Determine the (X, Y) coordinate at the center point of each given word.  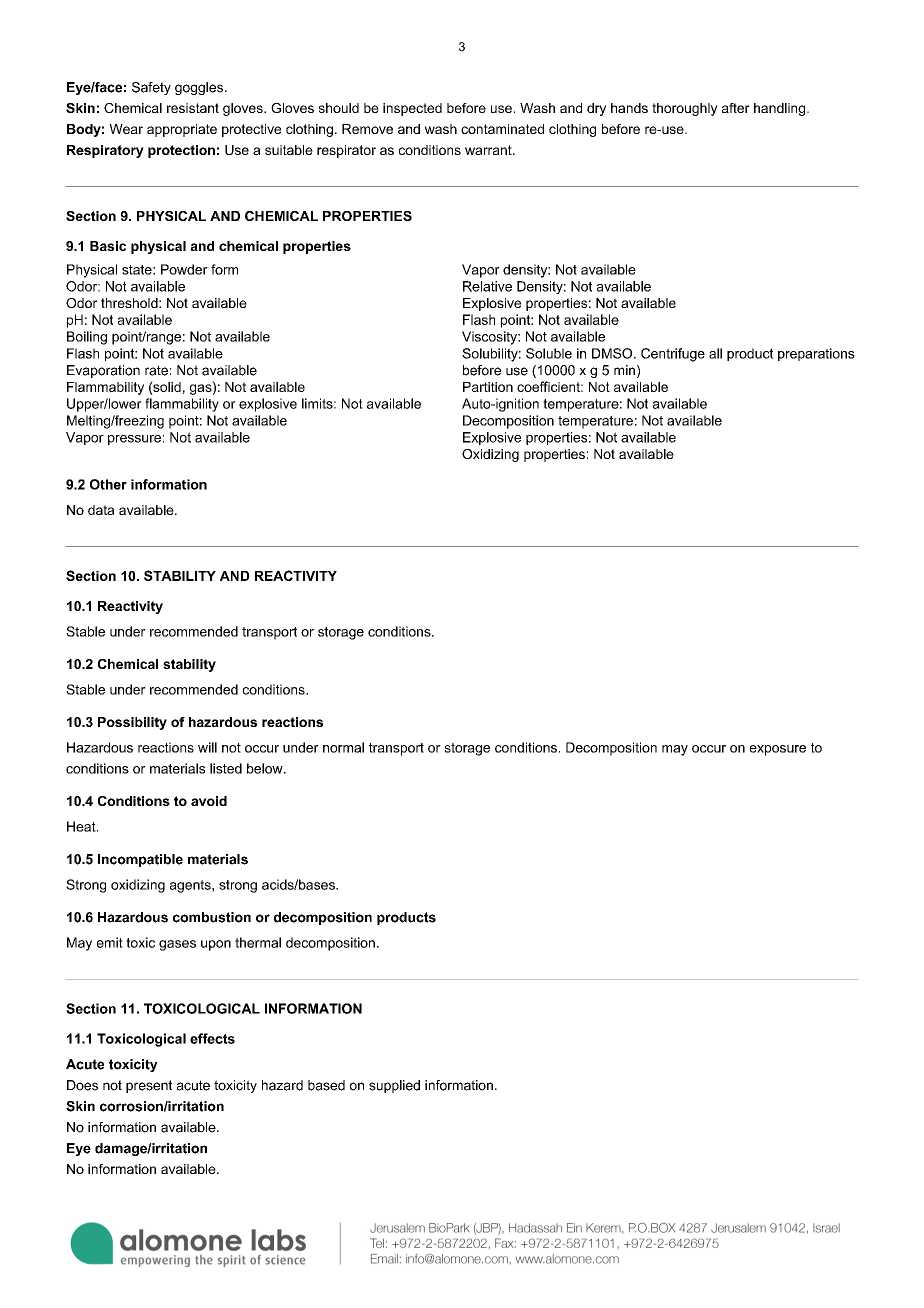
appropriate (182, 130)
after (736, 108)
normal (343, 747)
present (149, 1086)
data (101, 510)
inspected (412, 109)
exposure (778, 750)
